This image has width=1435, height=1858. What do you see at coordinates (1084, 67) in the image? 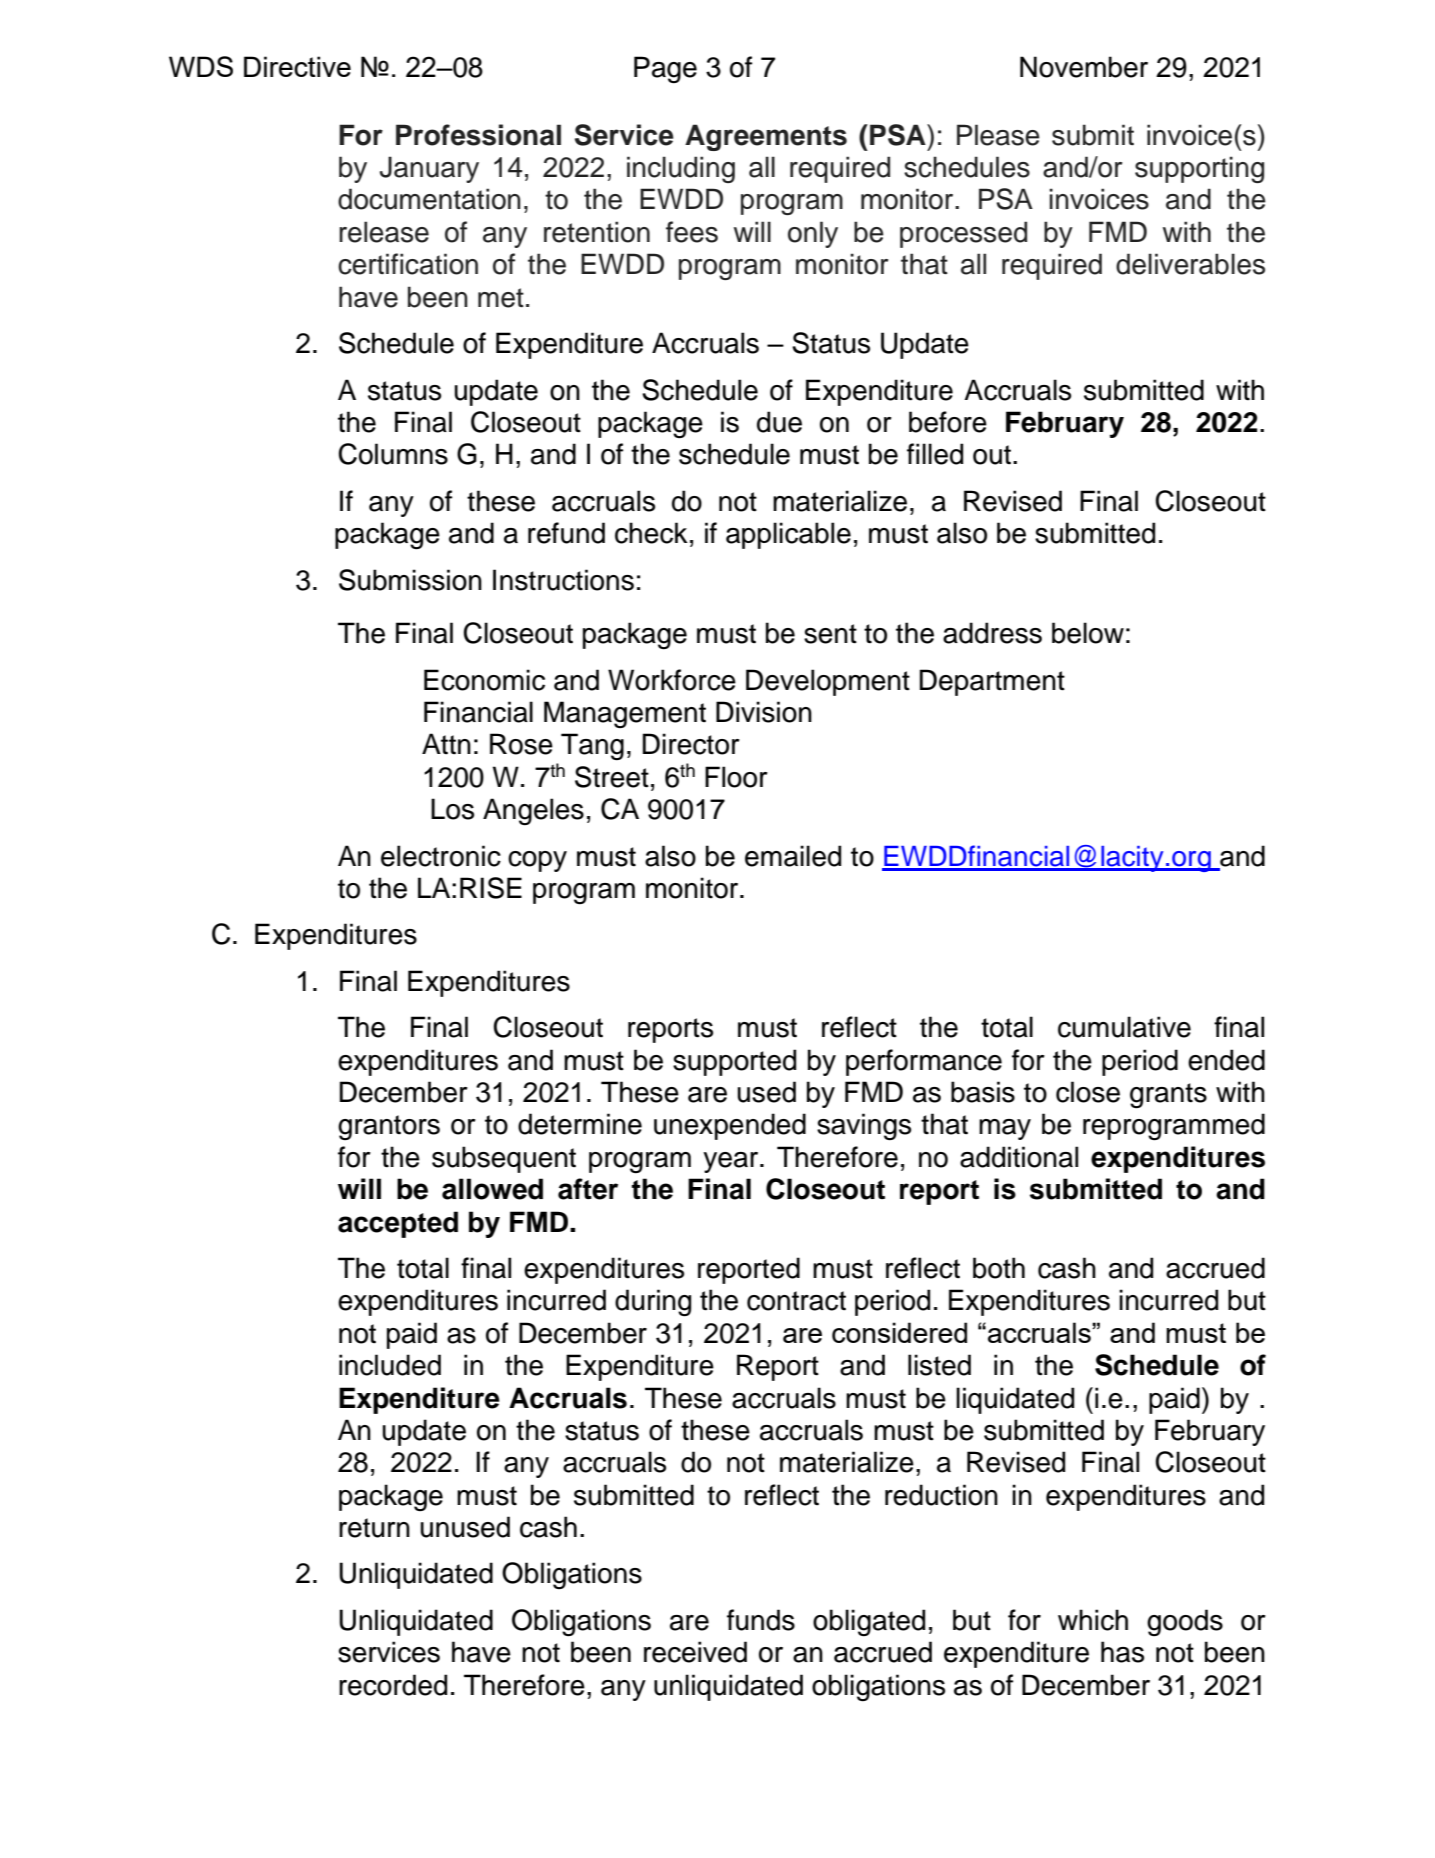
I see `November` at bounding box center [1084, 67].
